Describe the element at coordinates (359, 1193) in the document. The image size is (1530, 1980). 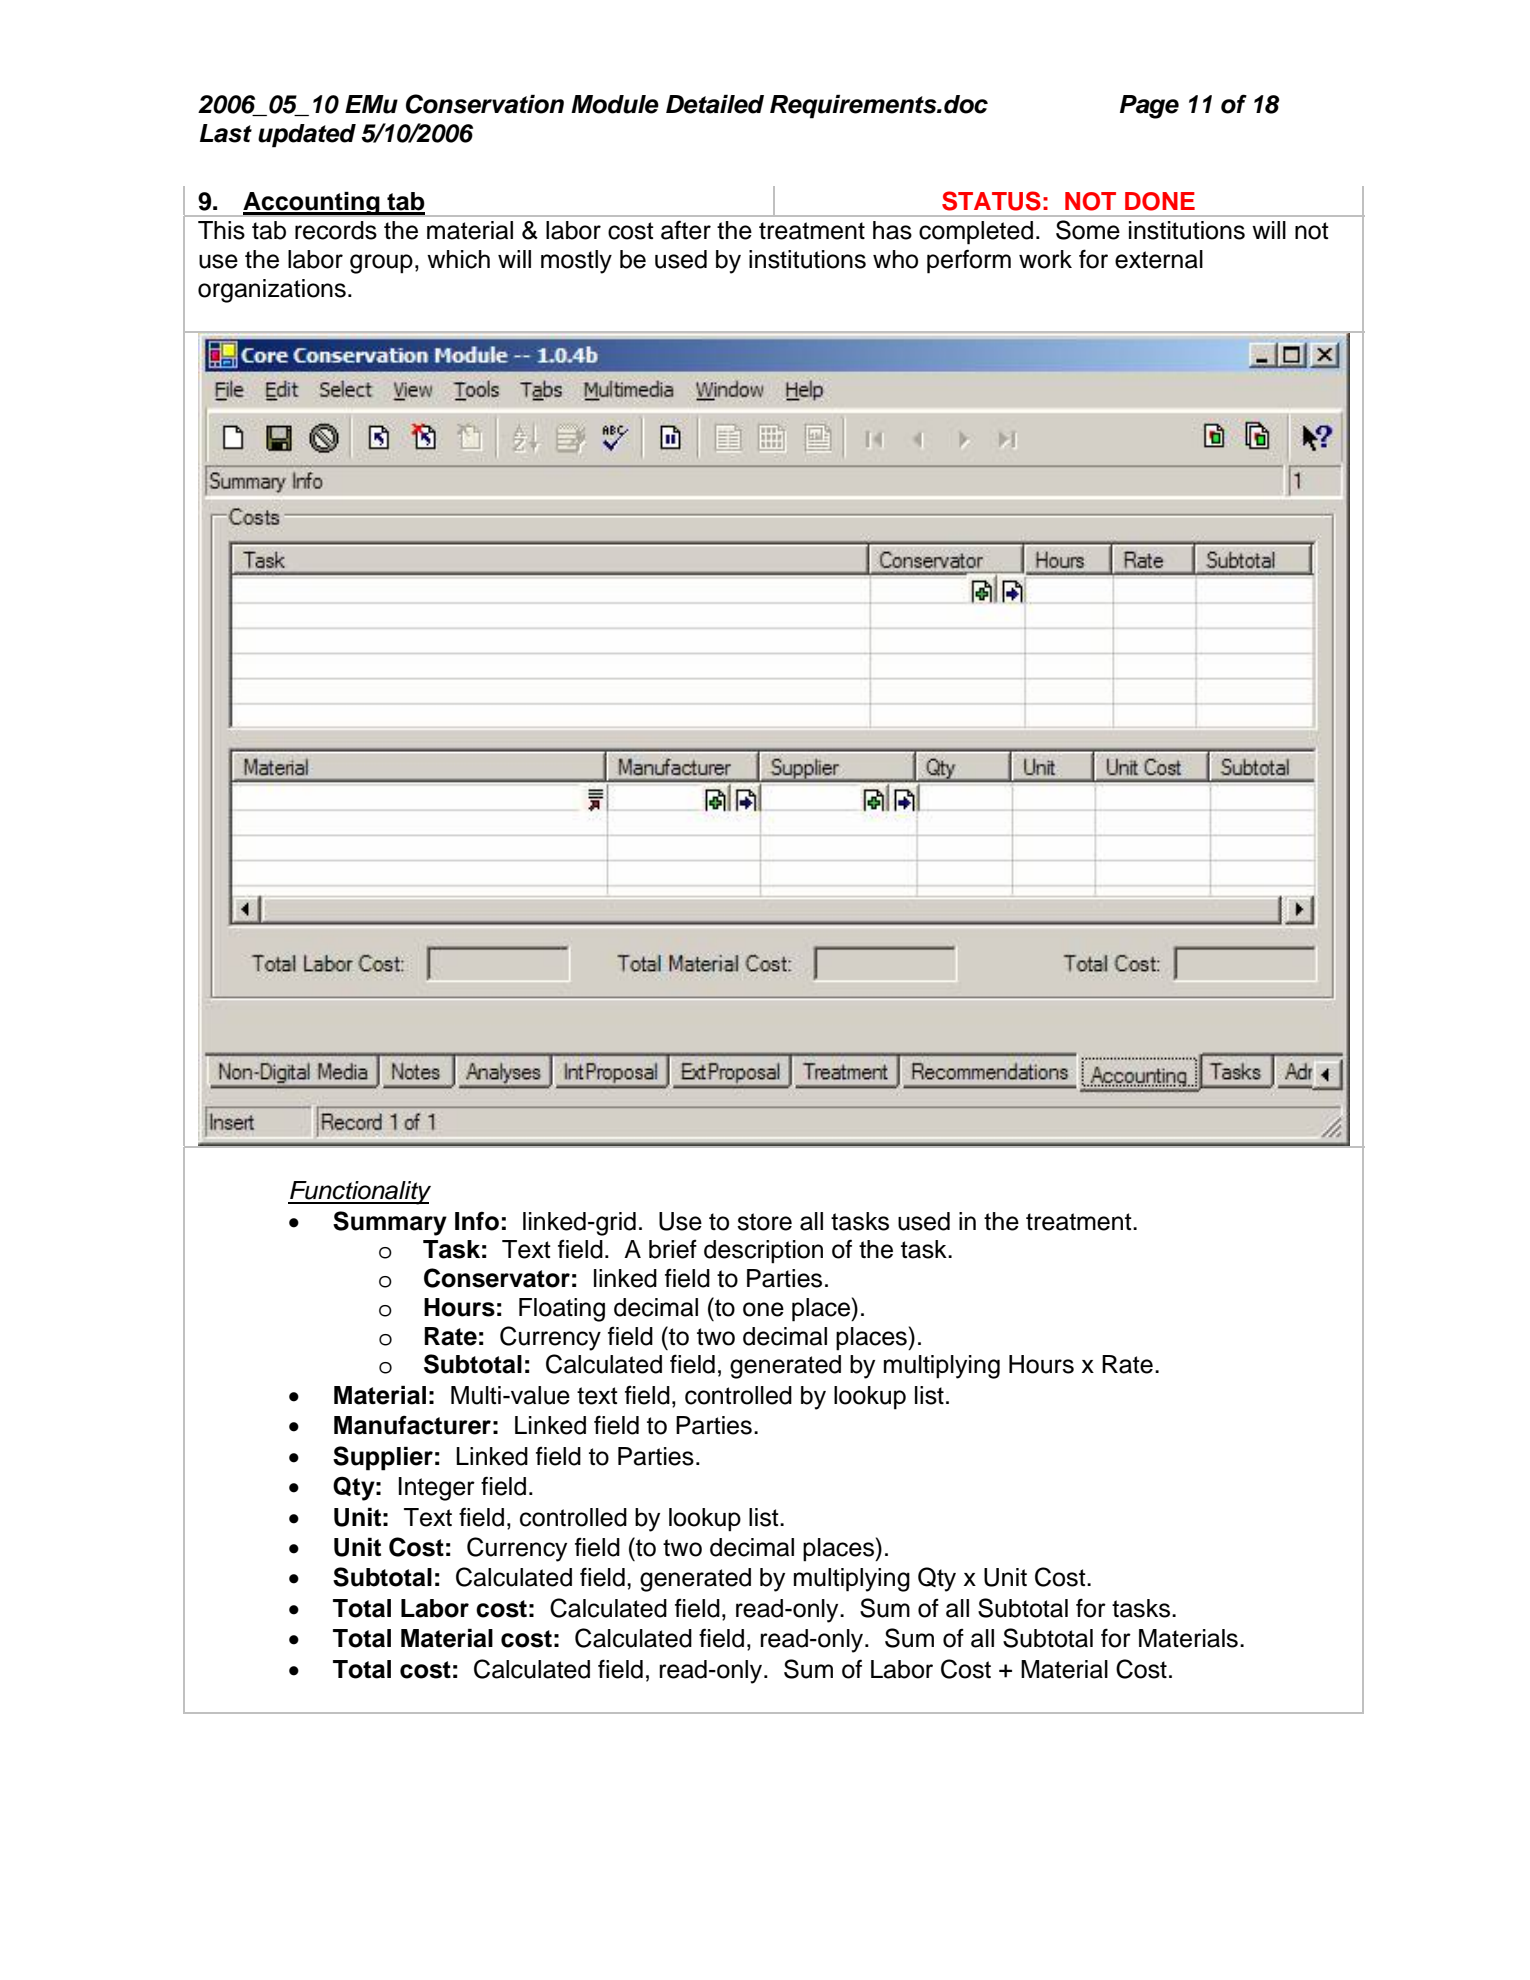
I see `Functionality` at that location.
